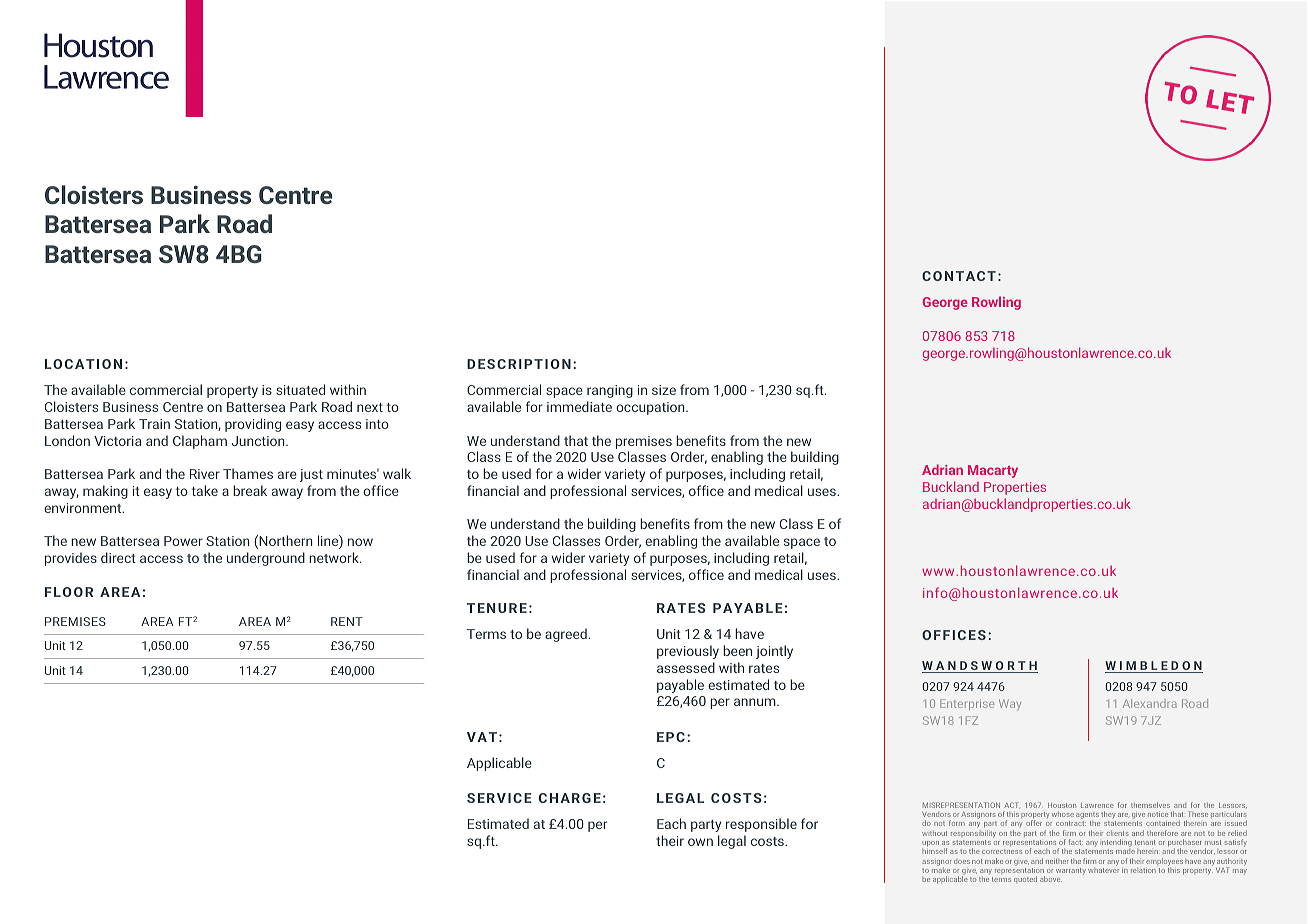  I want to click on RENT, so click(347, 621).
